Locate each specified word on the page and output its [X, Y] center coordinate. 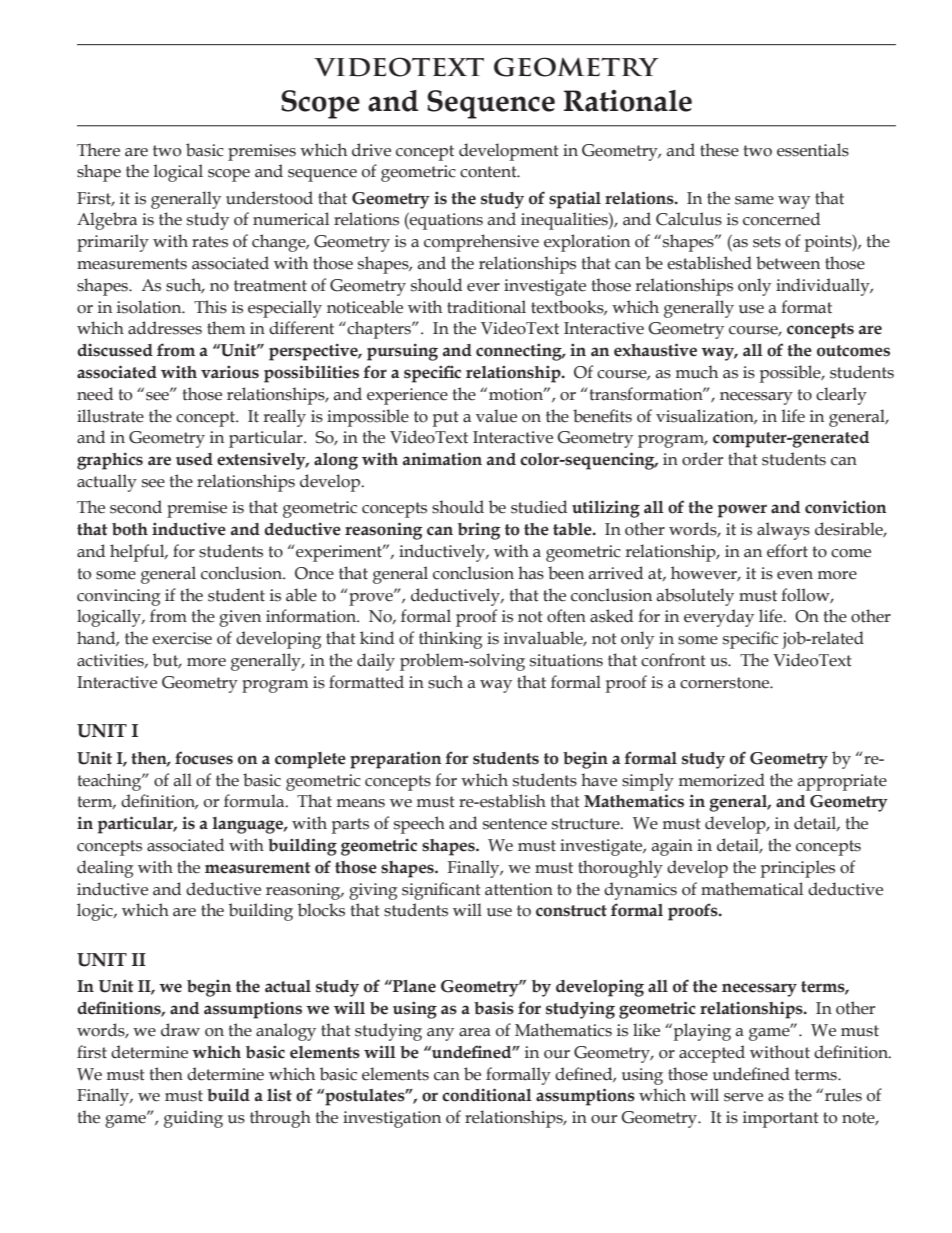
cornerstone [726, 683]
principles [798, 869]
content [489, 172]
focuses [204, 758]
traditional [486, 307]
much [697, 372]
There [98, 150]
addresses [165, 328]
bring [479, 531]
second [136, 507]
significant [441, 891]
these [719, 150]
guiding [193, 1119]
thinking [451, 640]
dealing [105, 869]
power [742, 511]
